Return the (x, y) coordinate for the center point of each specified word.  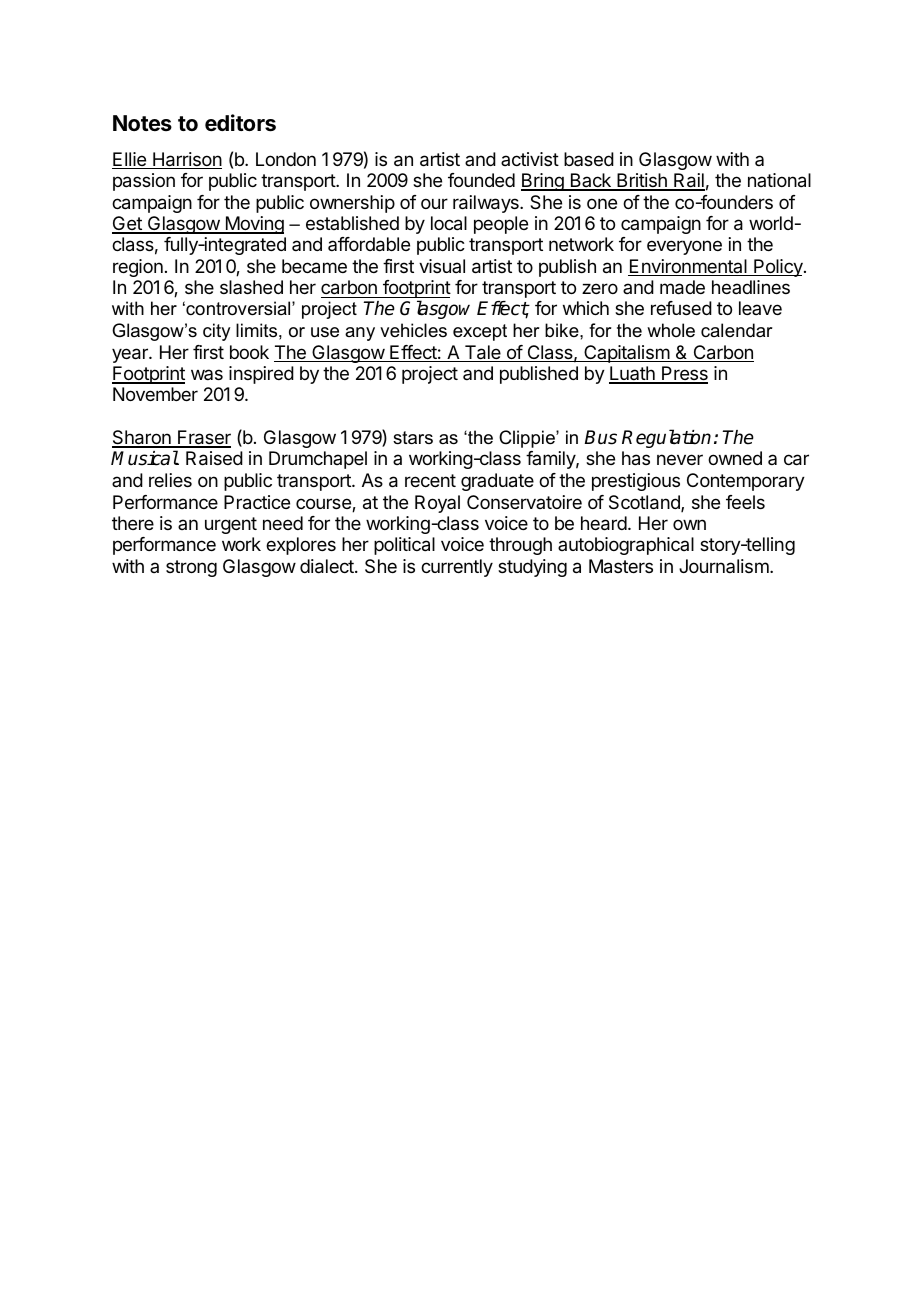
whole (671, 330)
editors (240, 123)
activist (530, 159)
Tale (482, 353)
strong (191, 568)
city (216, 332)
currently (457, 568)
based (589, 159)
